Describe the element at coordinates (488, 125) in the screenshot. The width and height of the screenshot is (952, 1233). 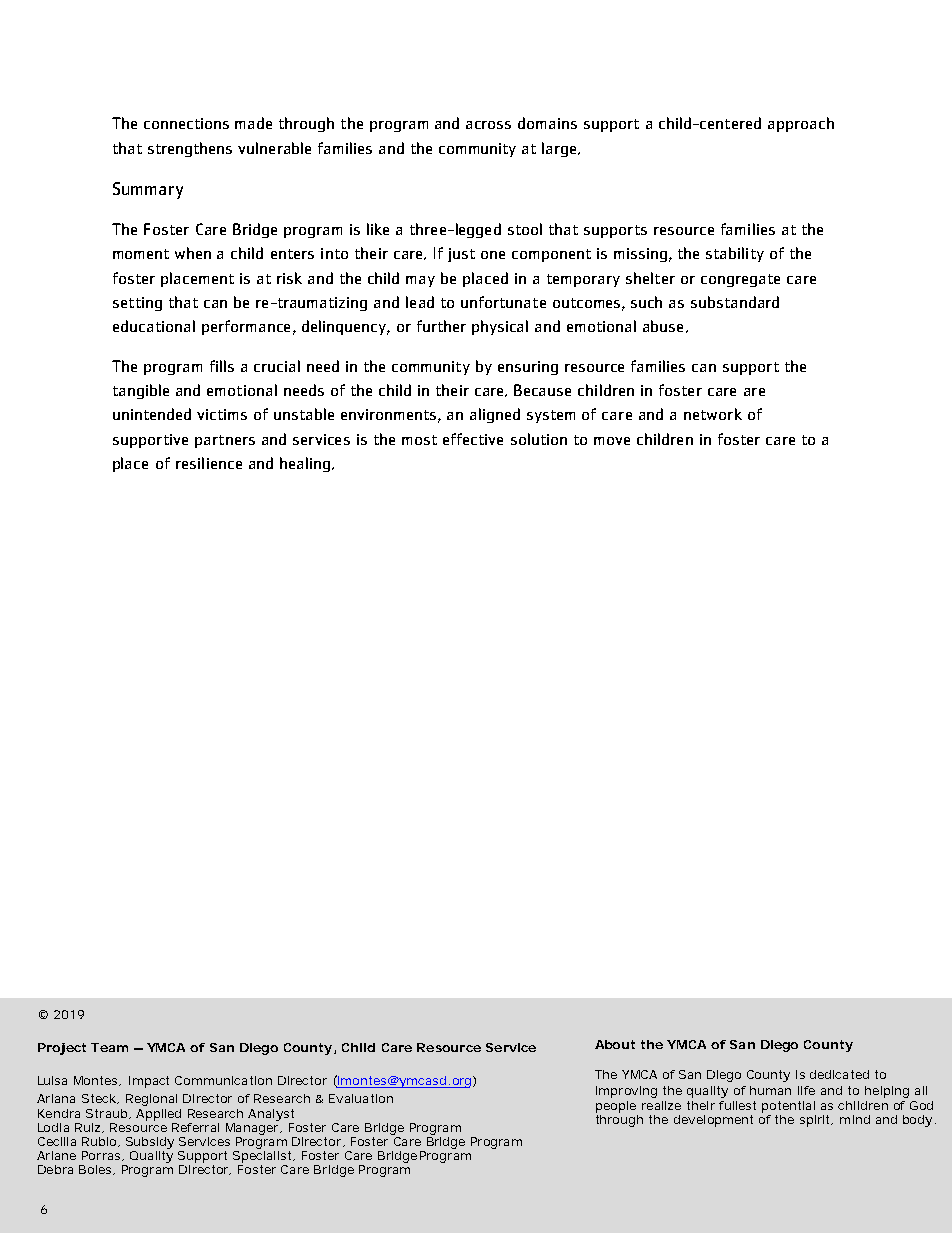
I see `across` at that location.
